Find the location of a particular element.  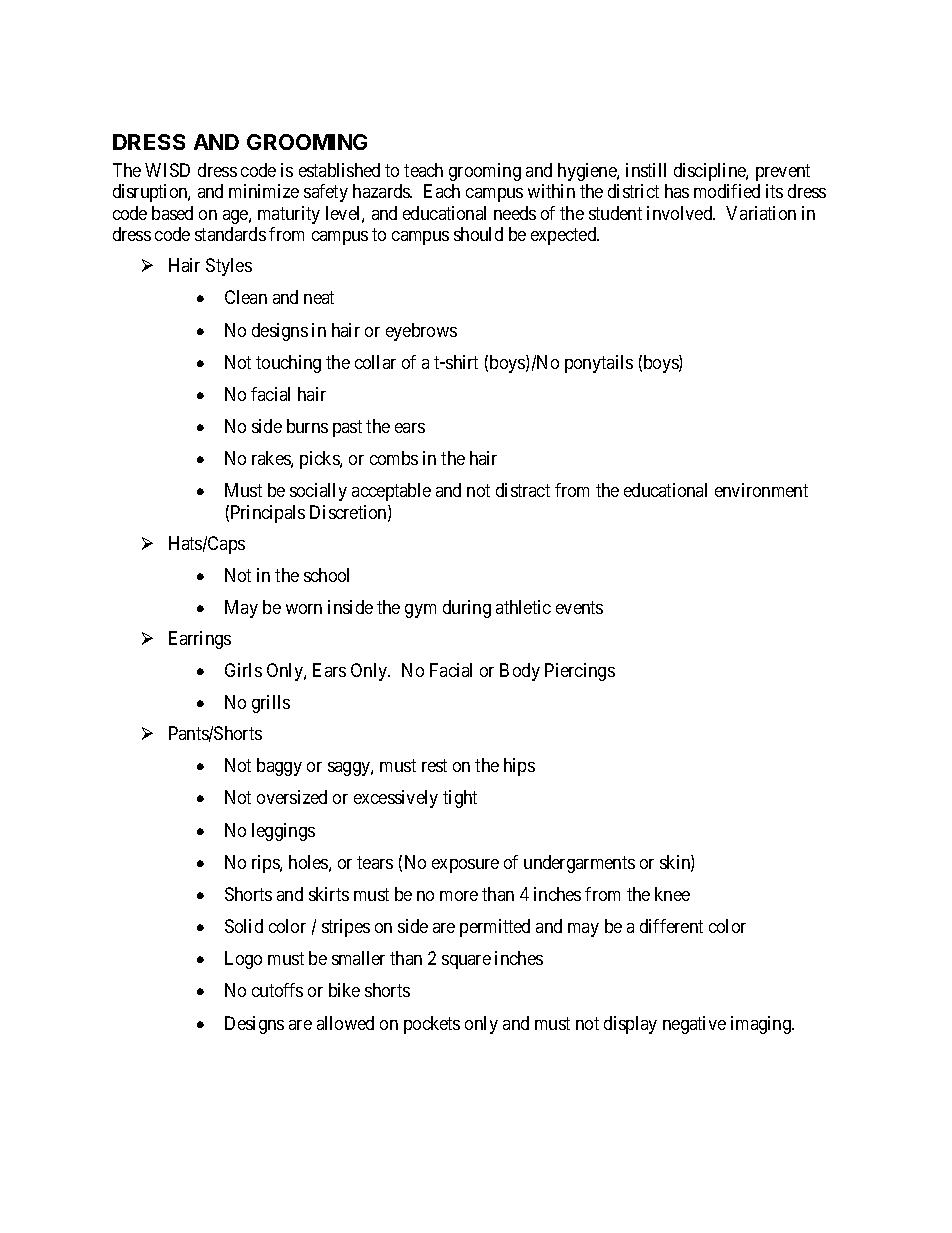

ponytails is located at coordinates (599, 364).
